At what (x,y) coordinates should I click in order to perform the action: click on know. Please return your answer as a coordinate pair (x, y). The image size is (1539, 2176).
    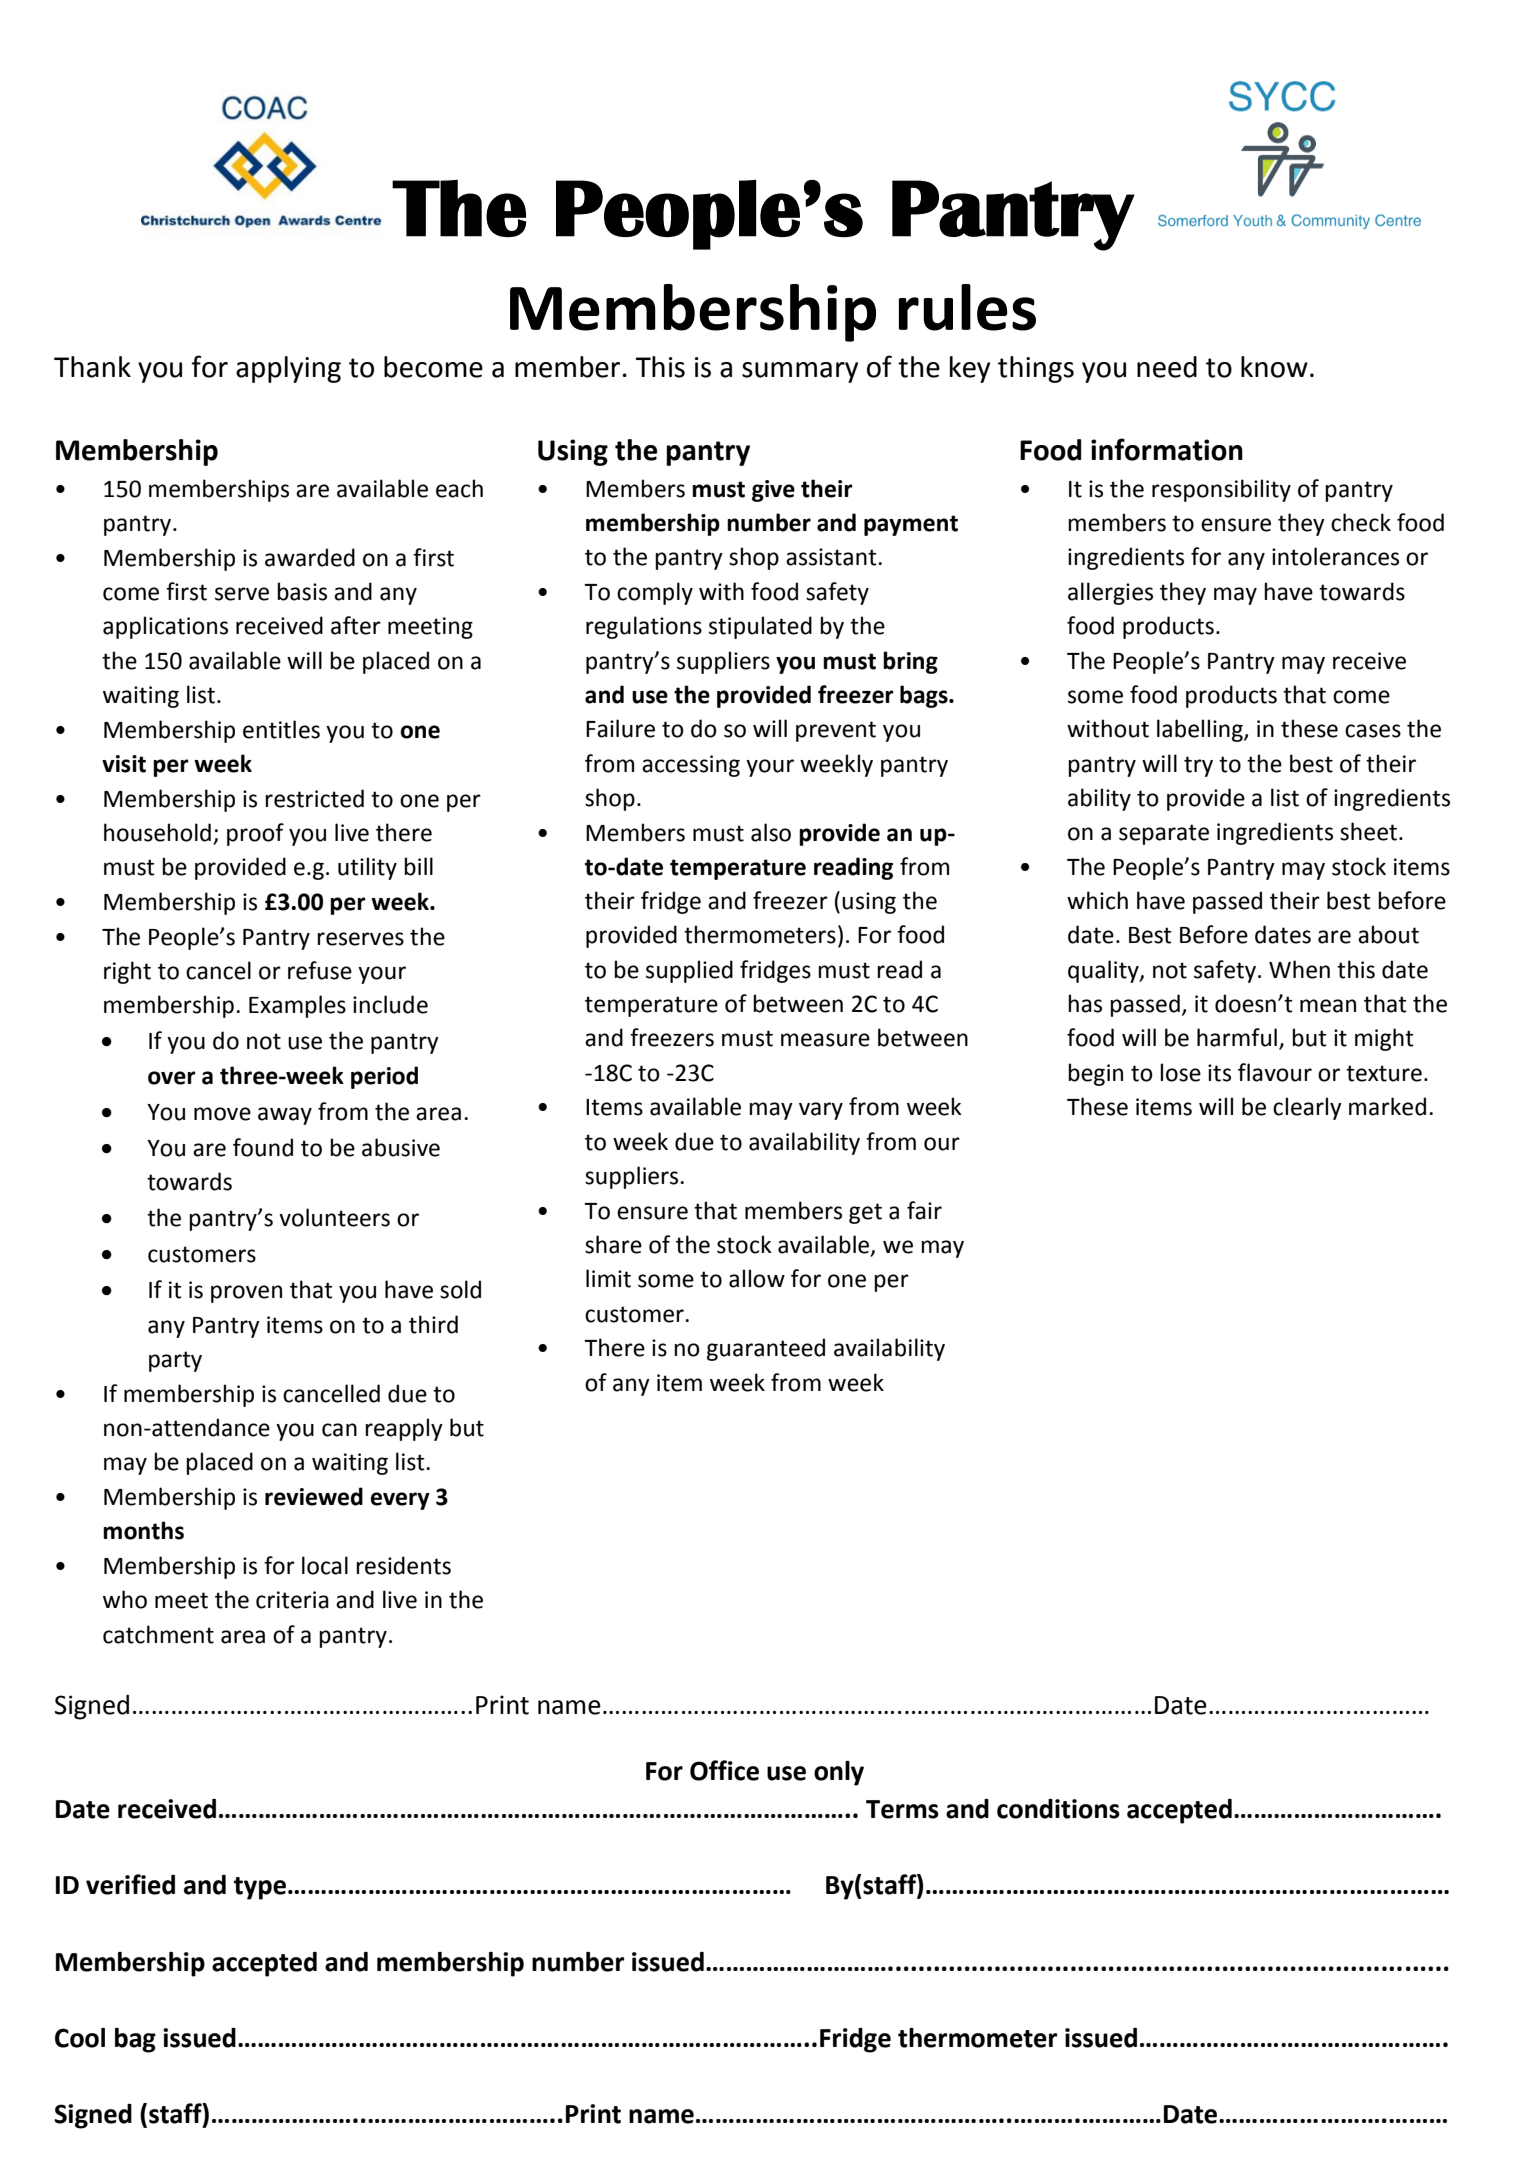
    Looking at the image, I should click on (1274, 367).
